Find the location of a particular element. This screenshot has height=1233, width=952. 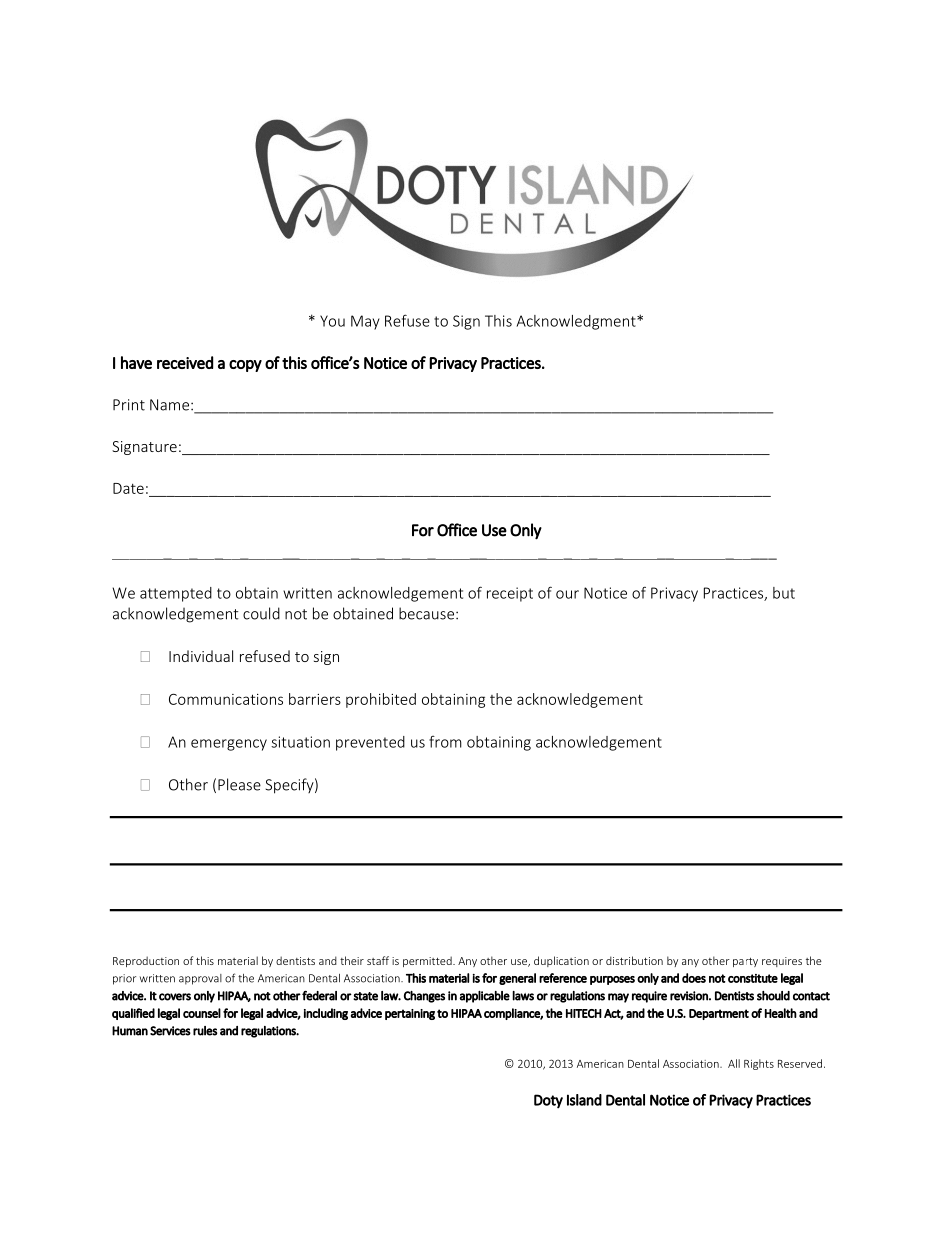

Doty is located at coordinates (548, 1101).
